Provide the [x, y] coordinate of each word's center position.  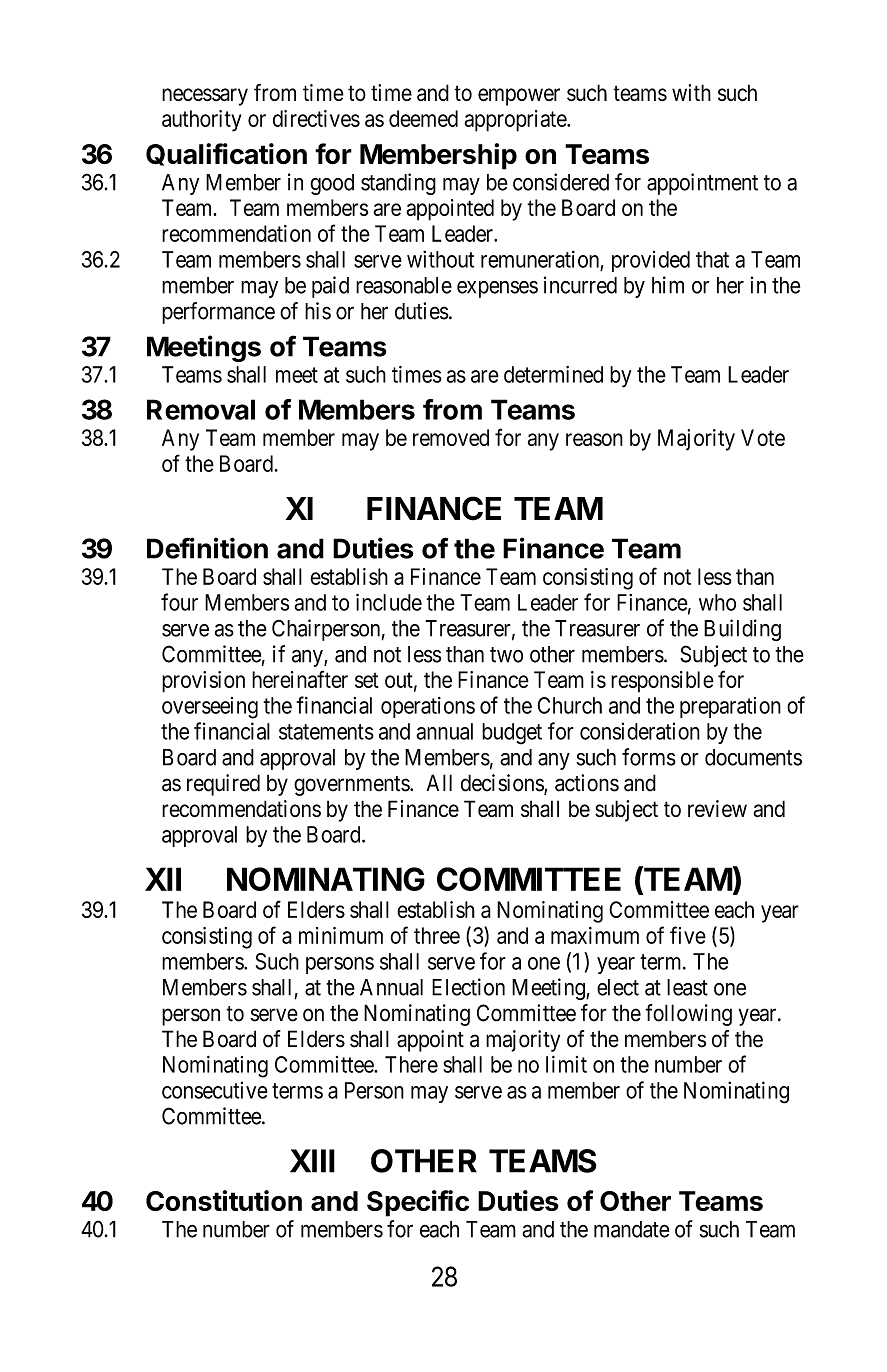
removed [451, 437]
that [712, 259]
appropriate [516, 121]
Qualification [226, 154]
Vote [763, 437]
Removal [201, 409]
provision [203, 682]
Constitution [224, 1200]
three [437, 935]
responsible [662, 682]
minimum [341, 935]
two [506, 655]
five [688, 935]
